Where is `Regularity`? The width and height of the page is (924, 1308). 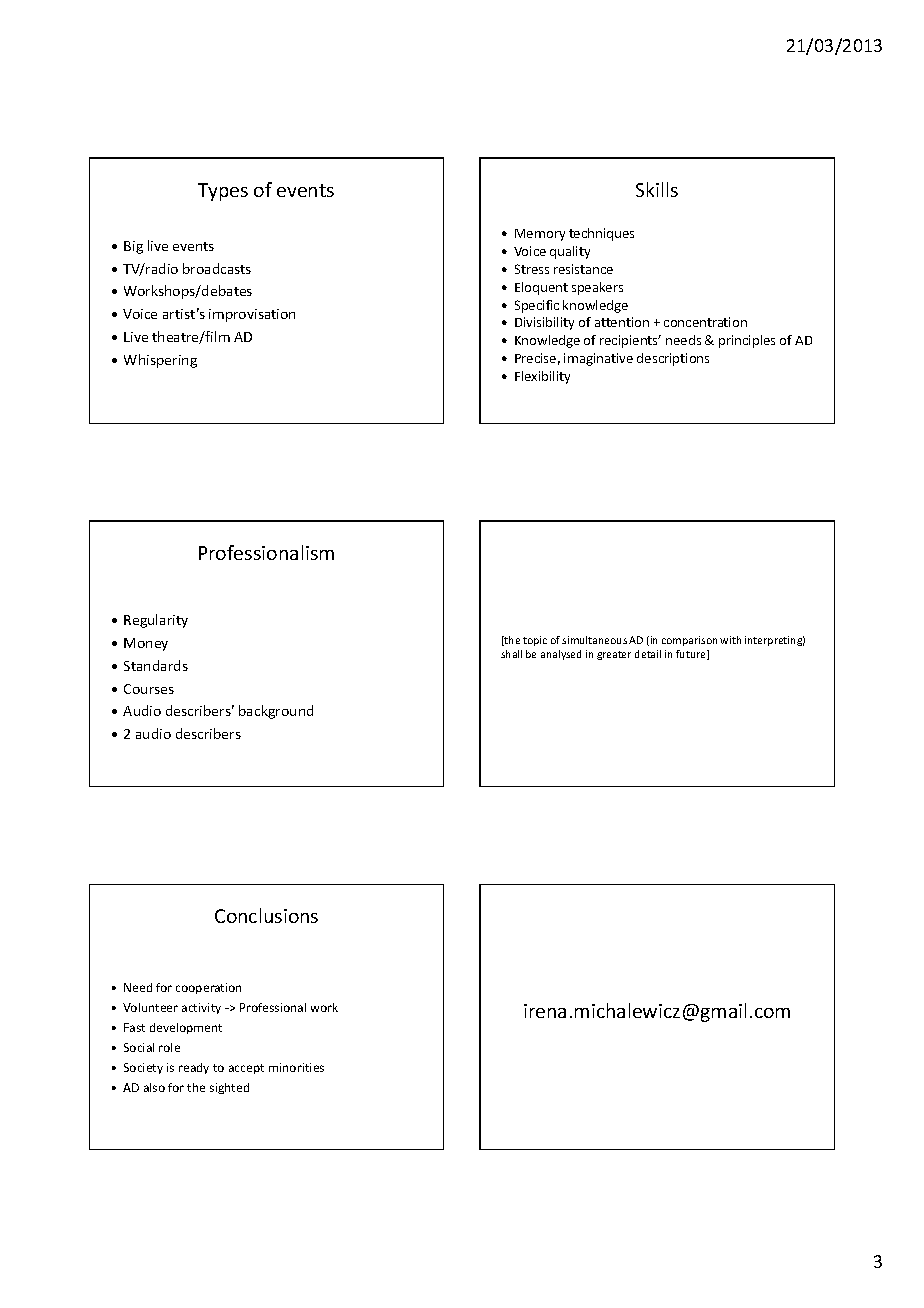 Regularity is located at coordinates (156, 621).
